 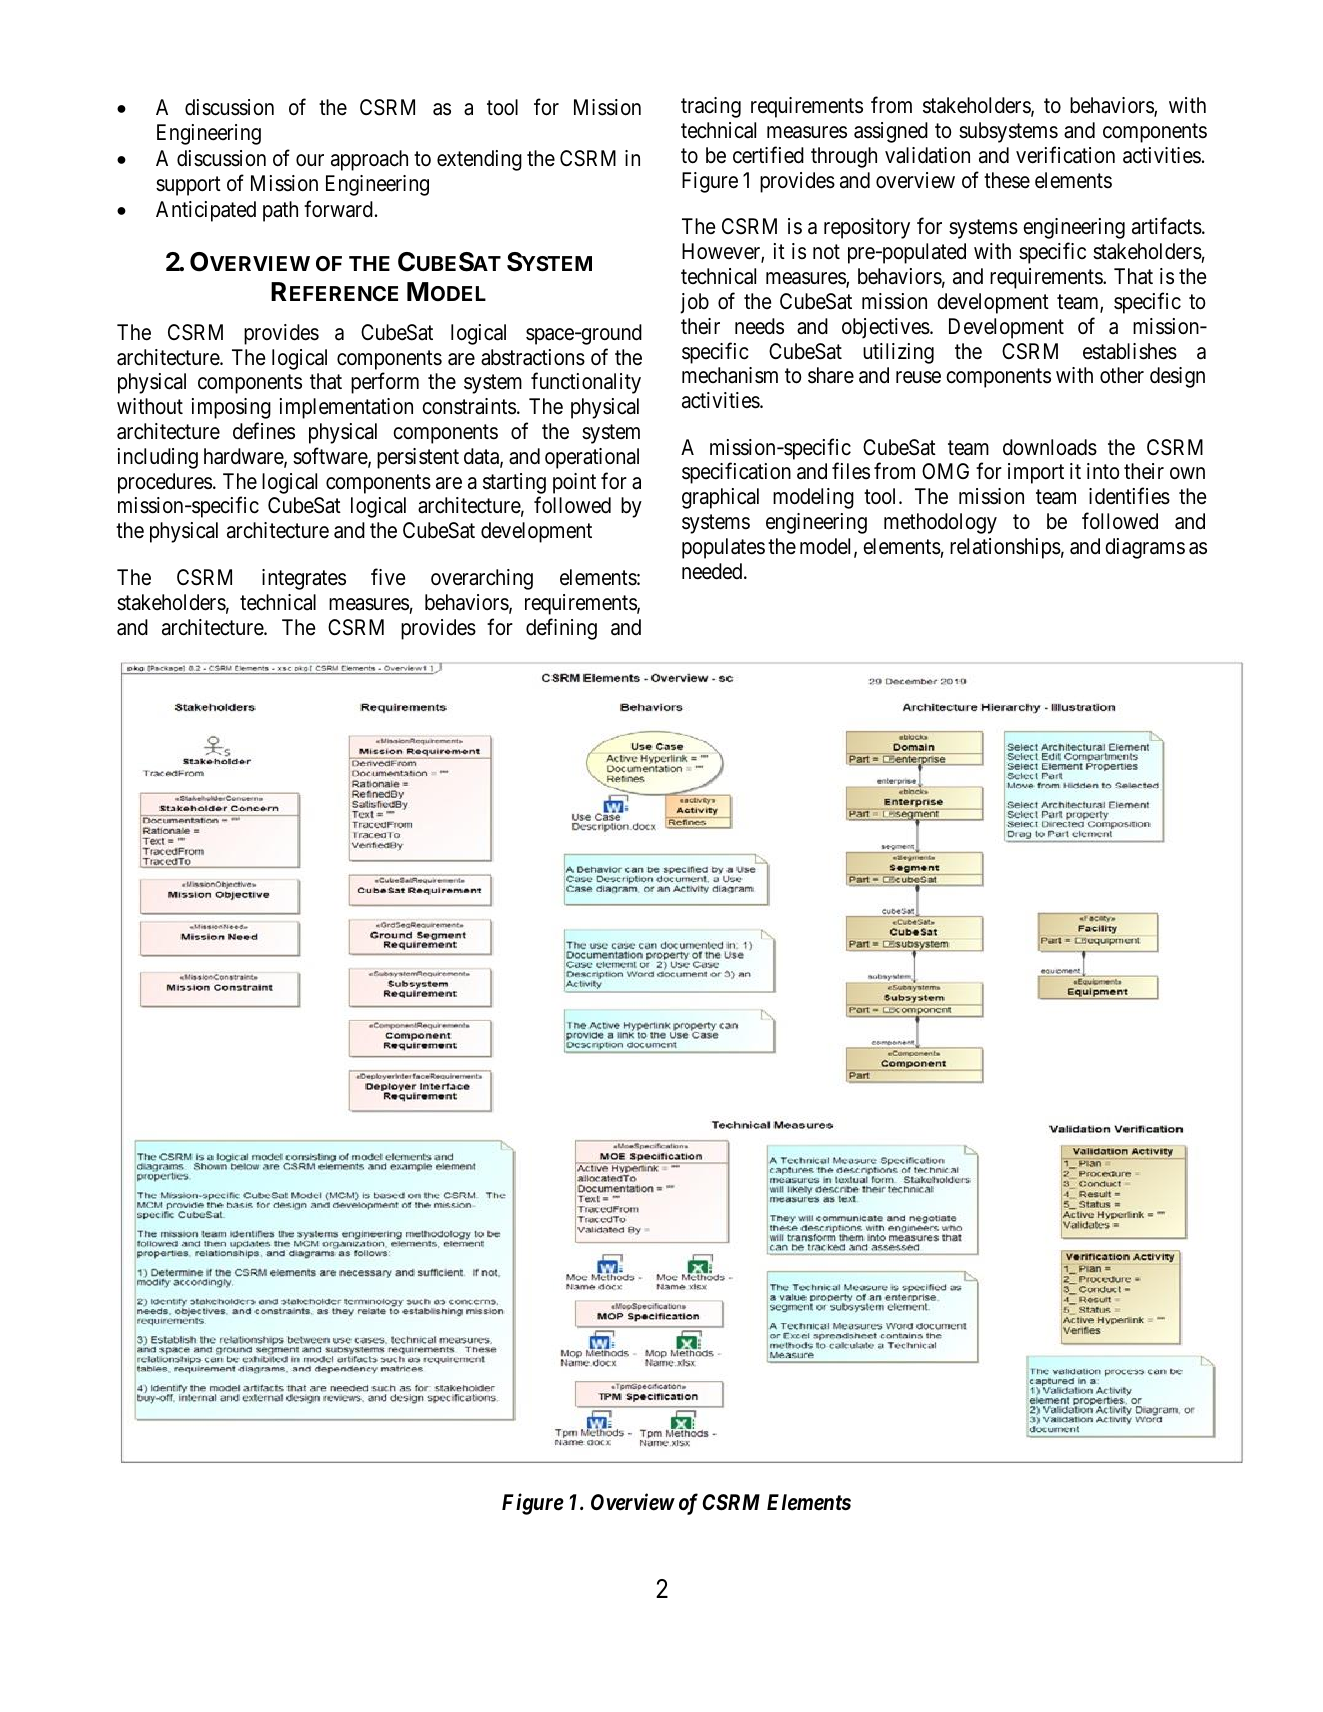 I want to click on operational, so click(x=592, y=458).
